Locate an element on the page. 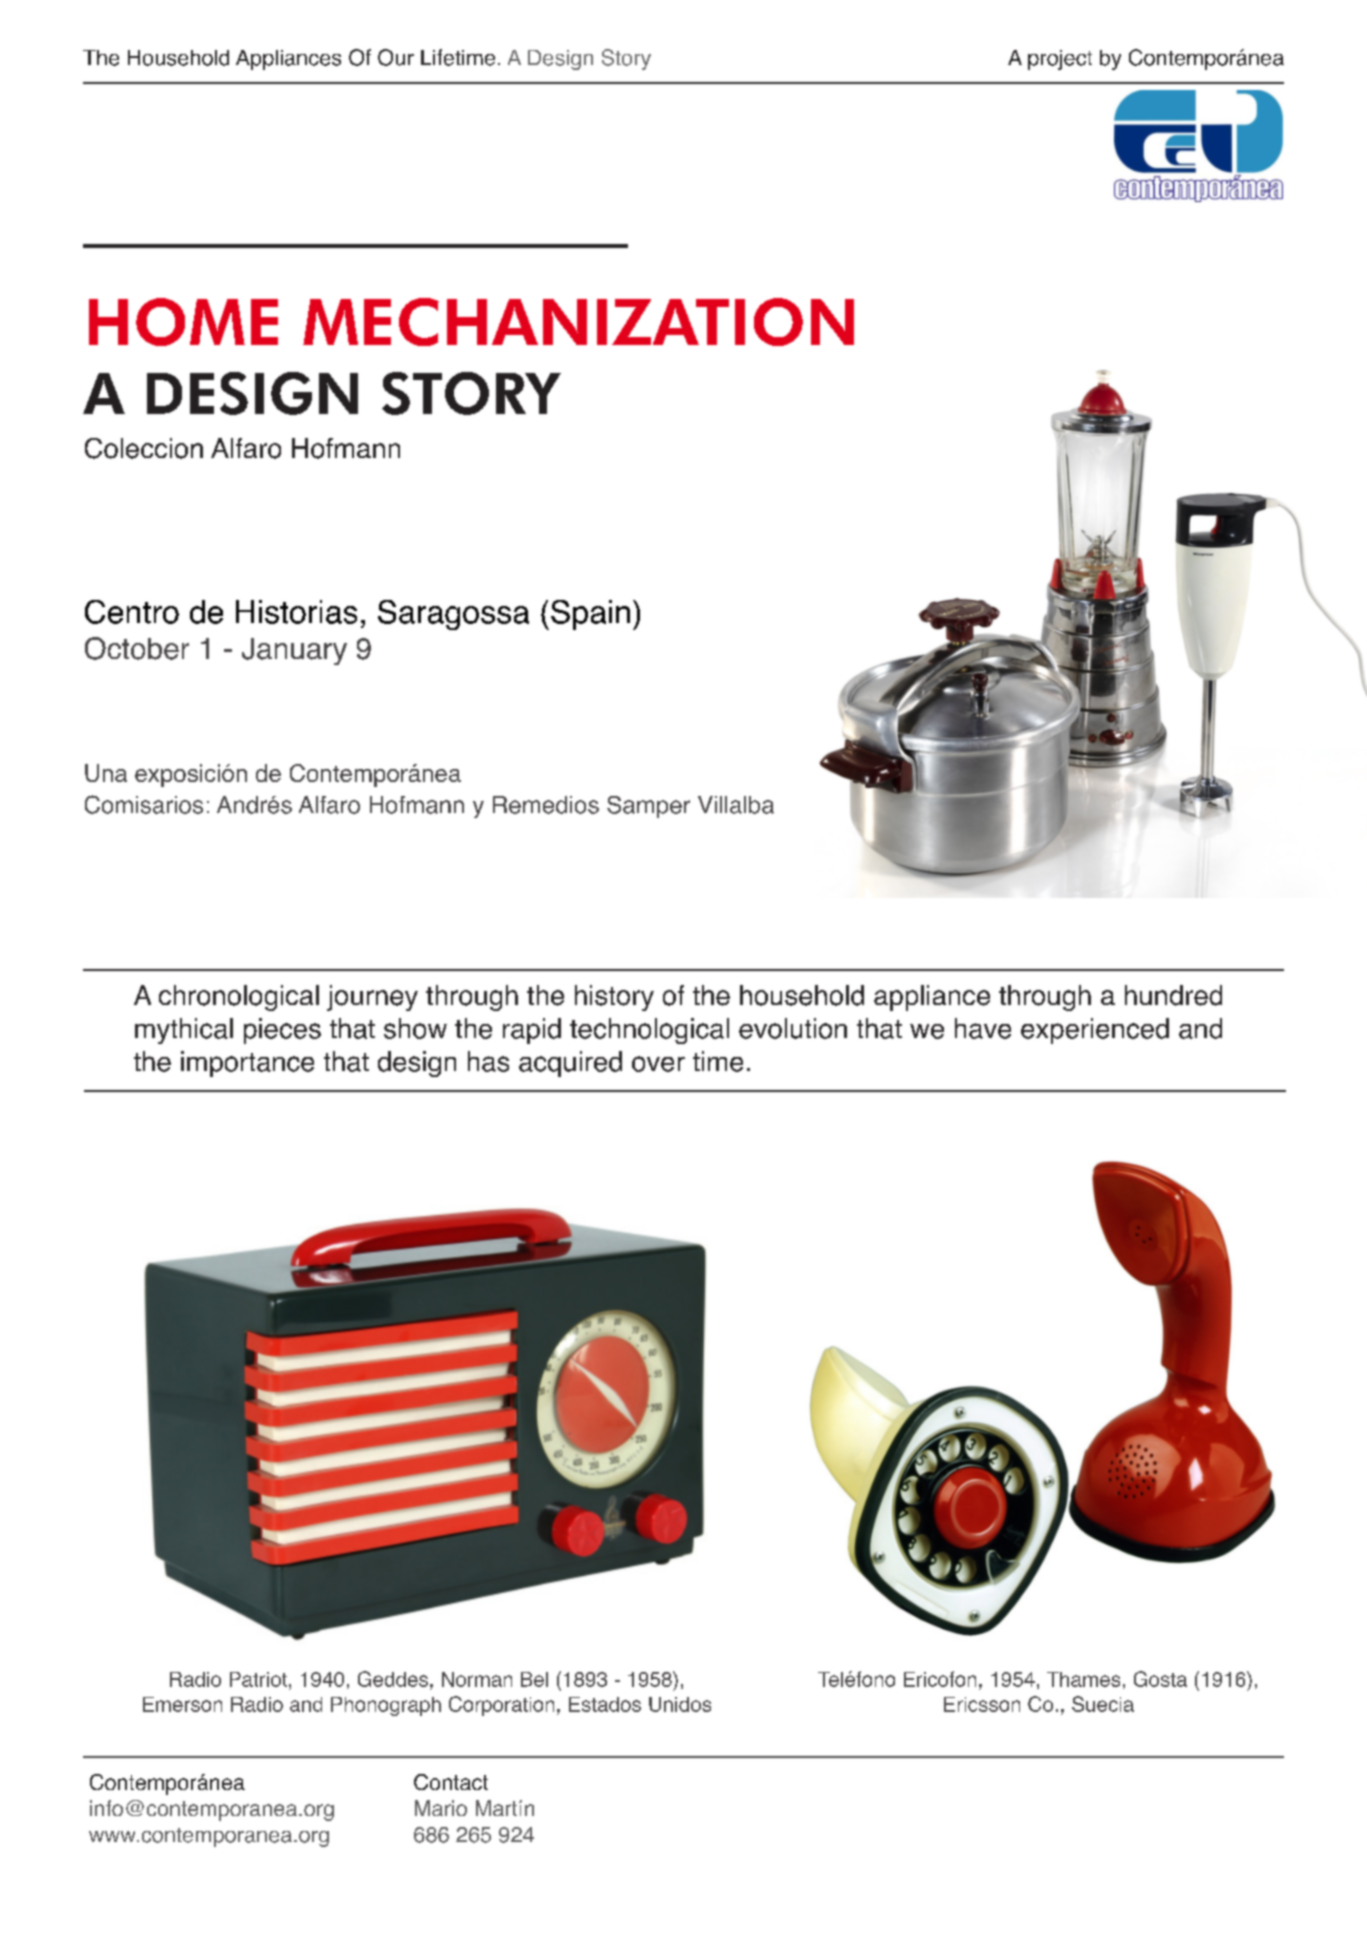 This image has height=1933, width=1367. Bel is located at coordinates (534, 1679).
